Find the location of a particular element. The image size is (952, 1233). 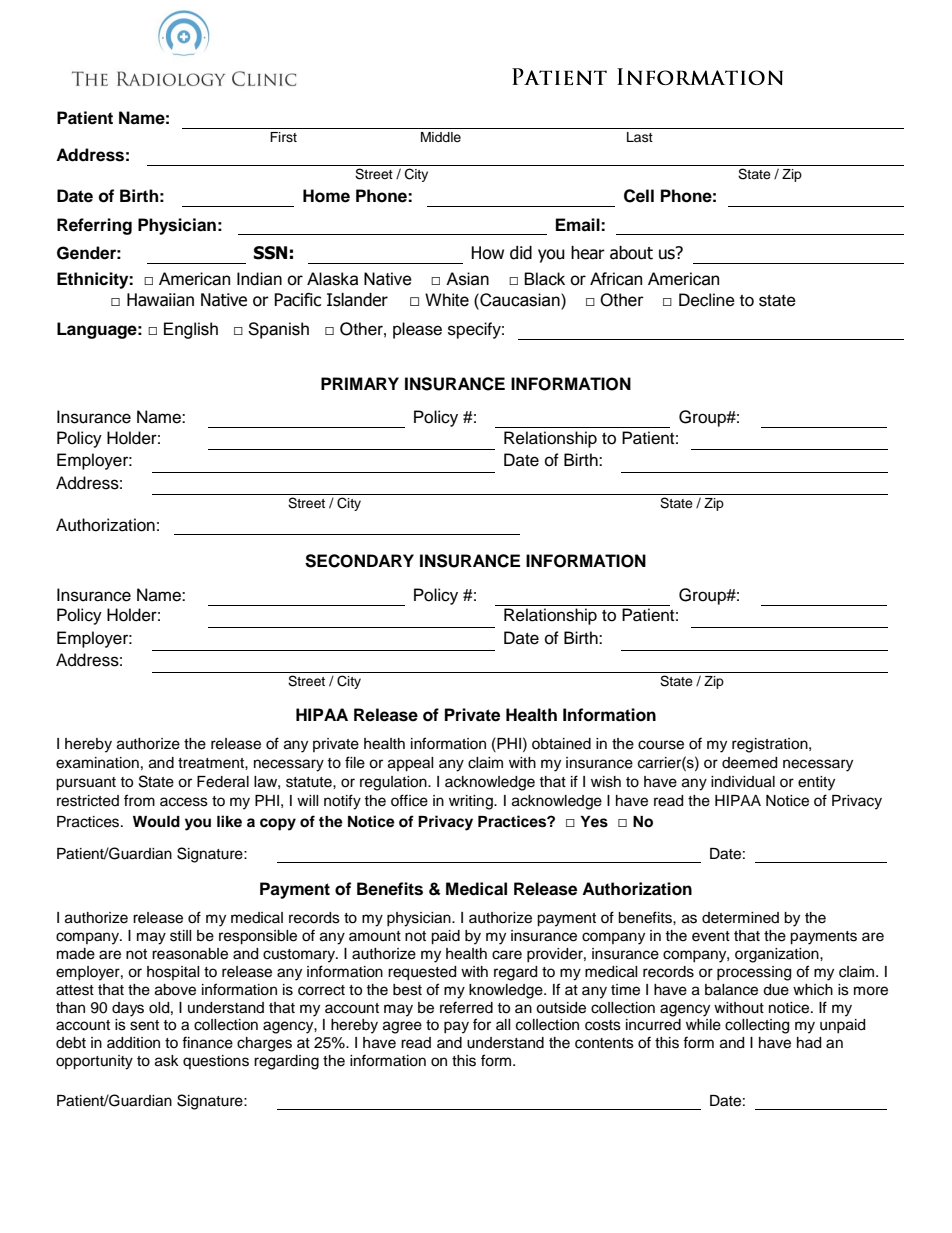

sent is located at coordinates (144, 1025).
